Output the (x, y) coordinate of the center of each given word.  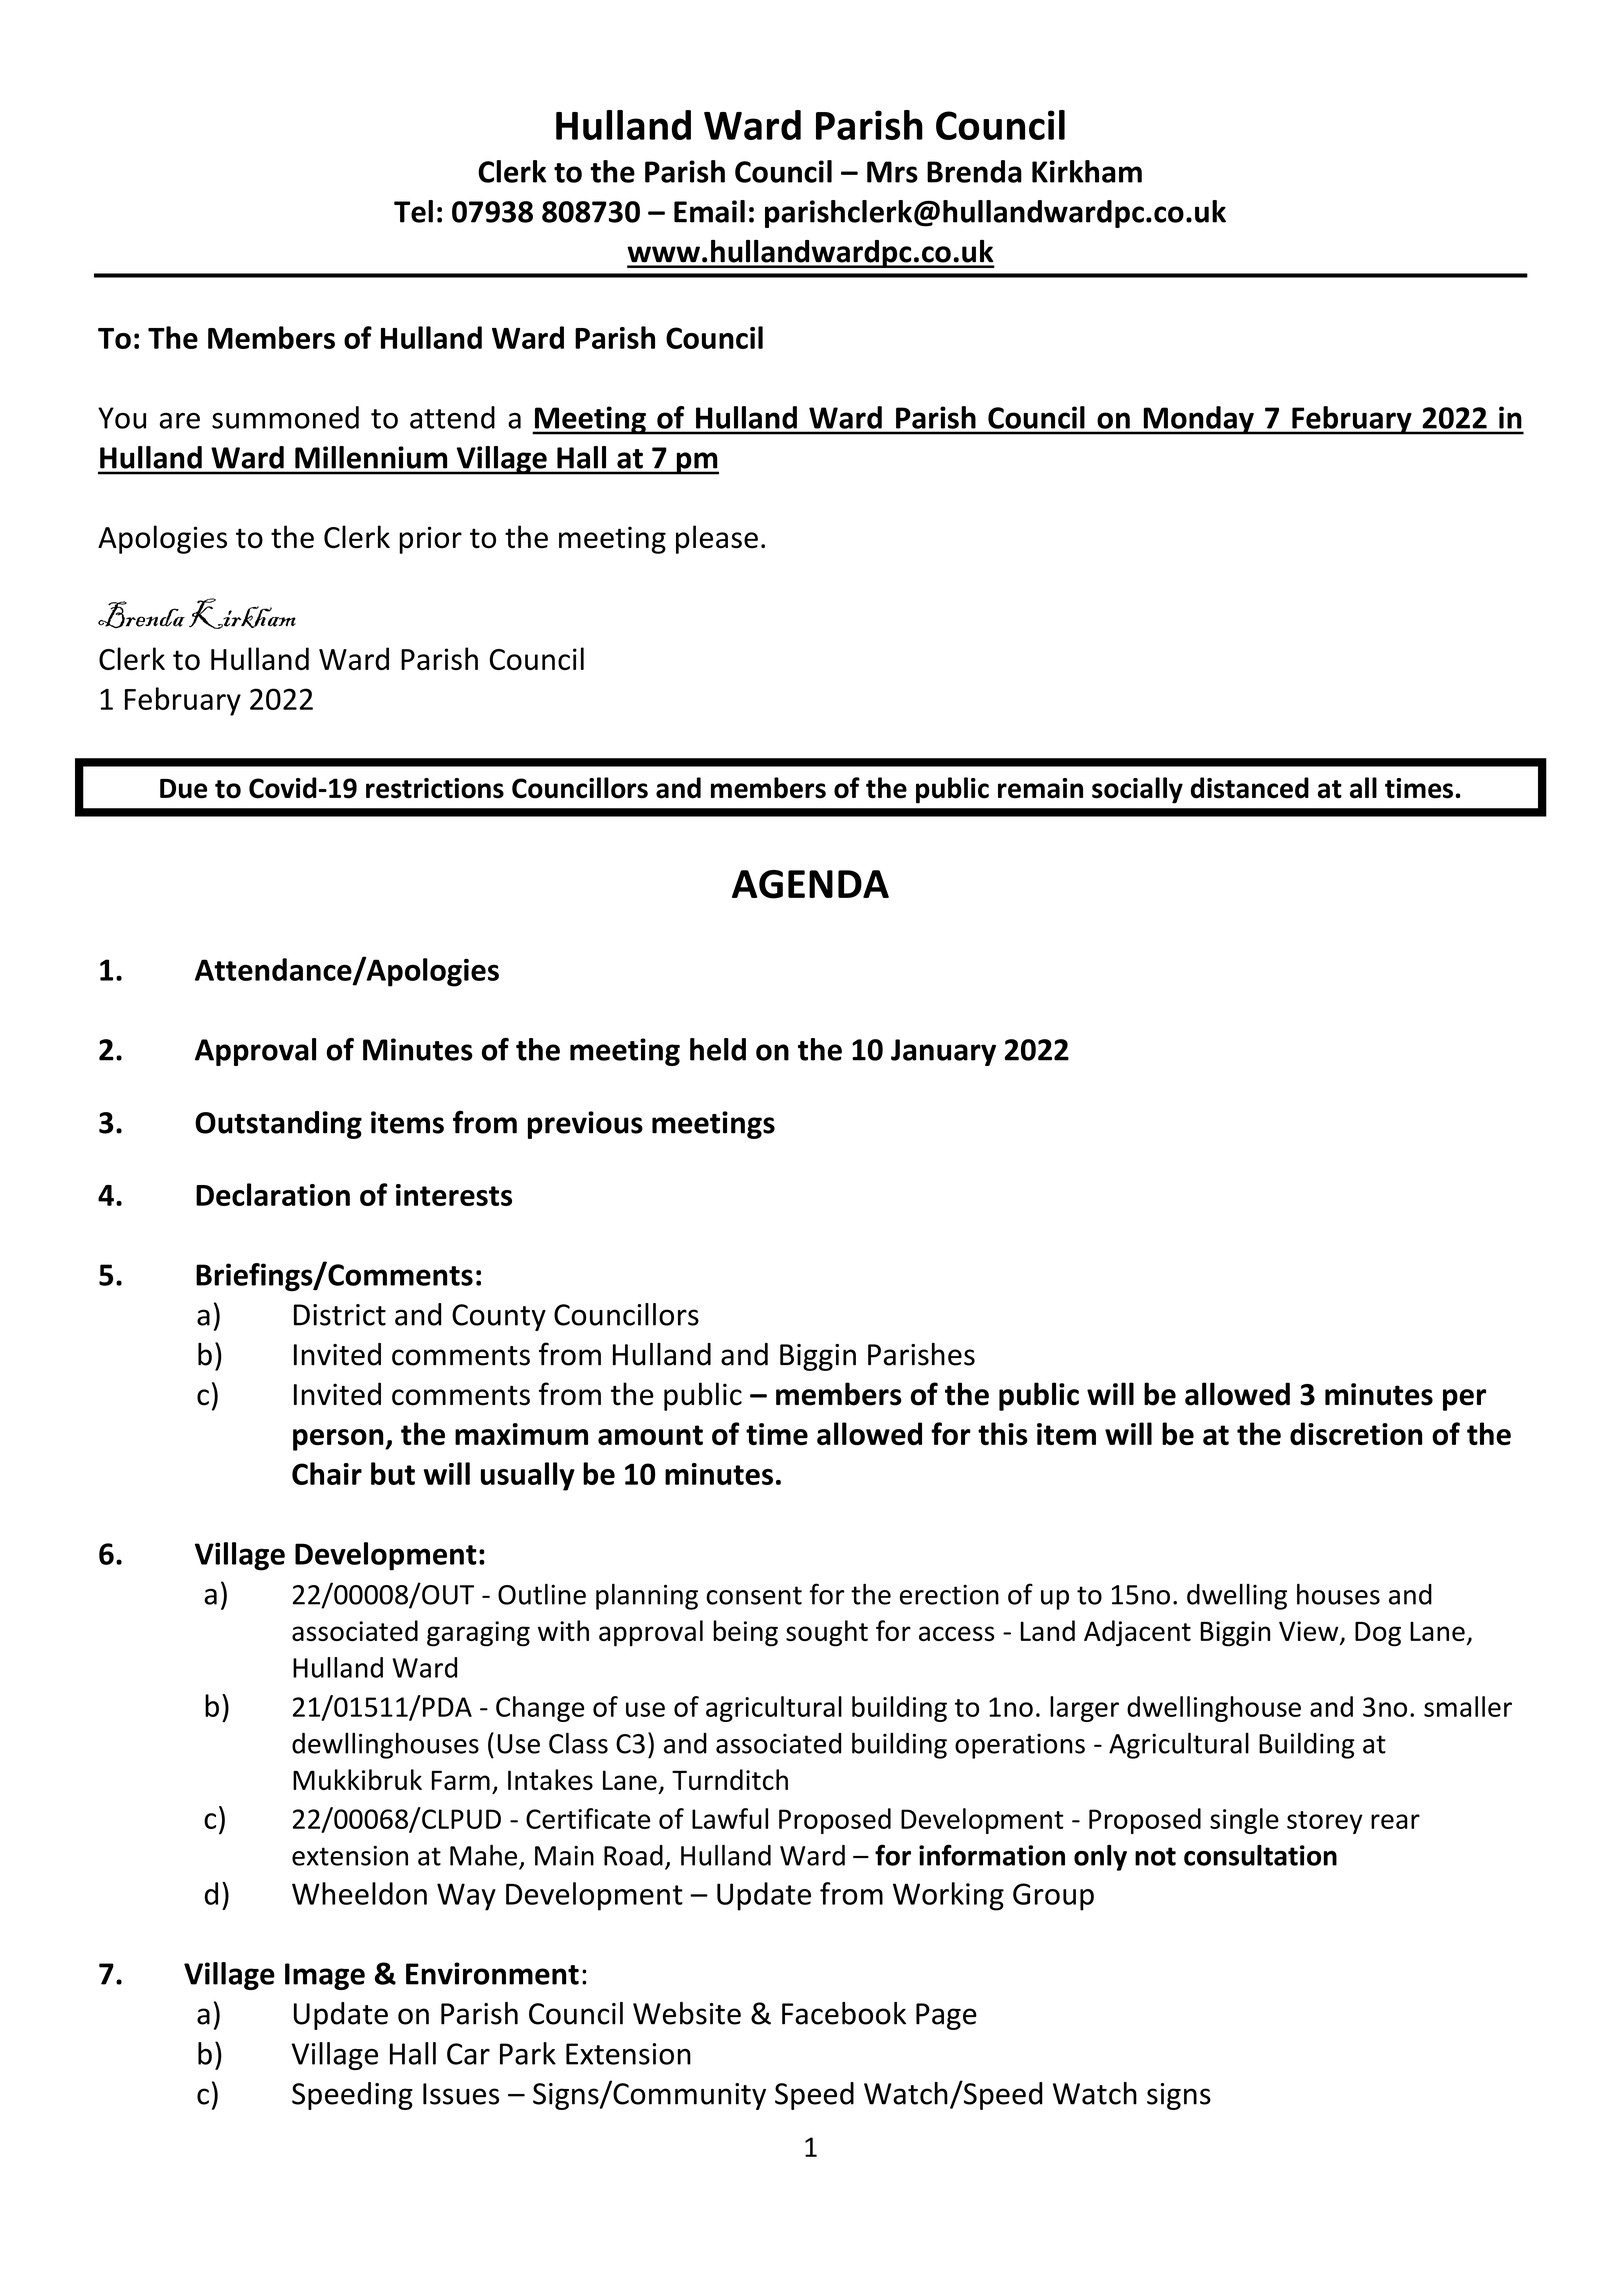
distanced (1250, 788)
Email (709, 211)
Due (183, 789)
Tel (413, 211)
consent (754, 1595)
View (1310, 1632)
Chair (327, 1473)
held (718, 1049)
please (717, 539)
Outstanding (278, 1125)
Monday (1198, 420)
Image (325, 1976)
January (943, 1052)
